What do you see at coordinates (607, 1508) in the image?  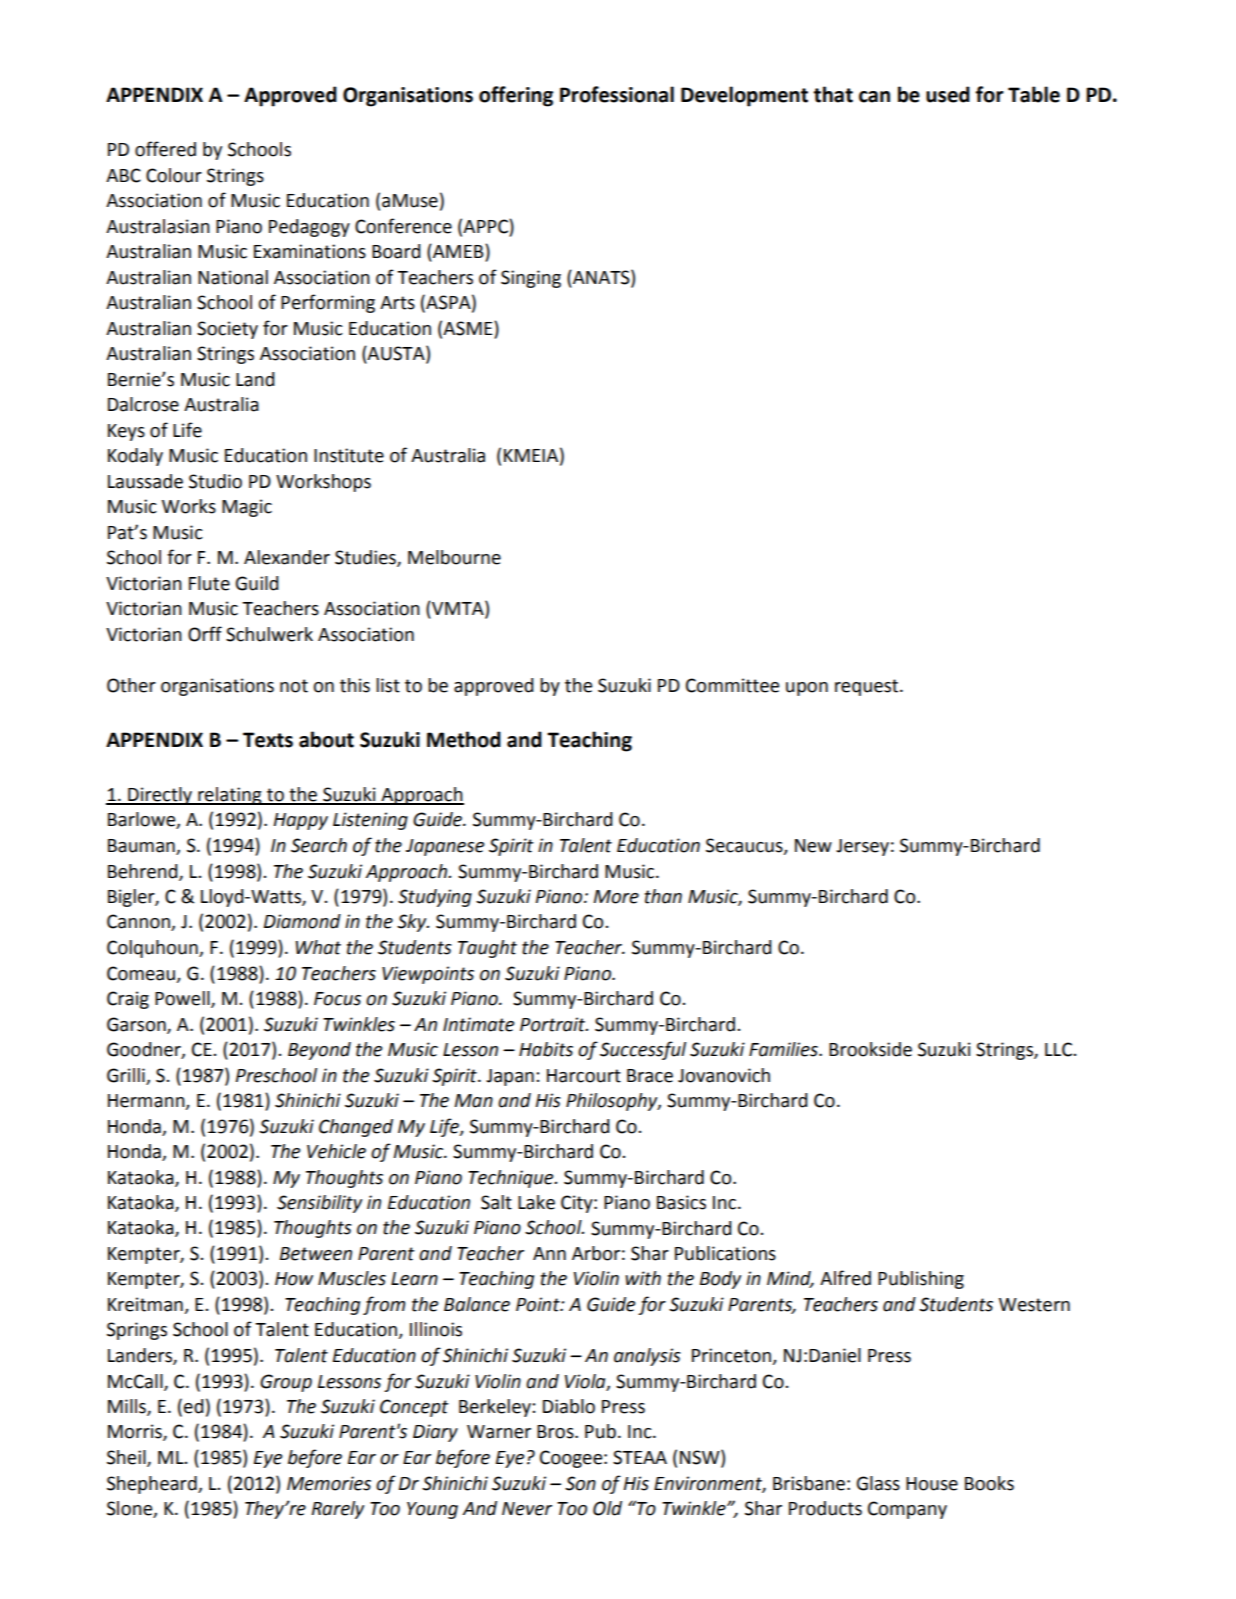 I see `Old` at bounding box center [607, 1508].
